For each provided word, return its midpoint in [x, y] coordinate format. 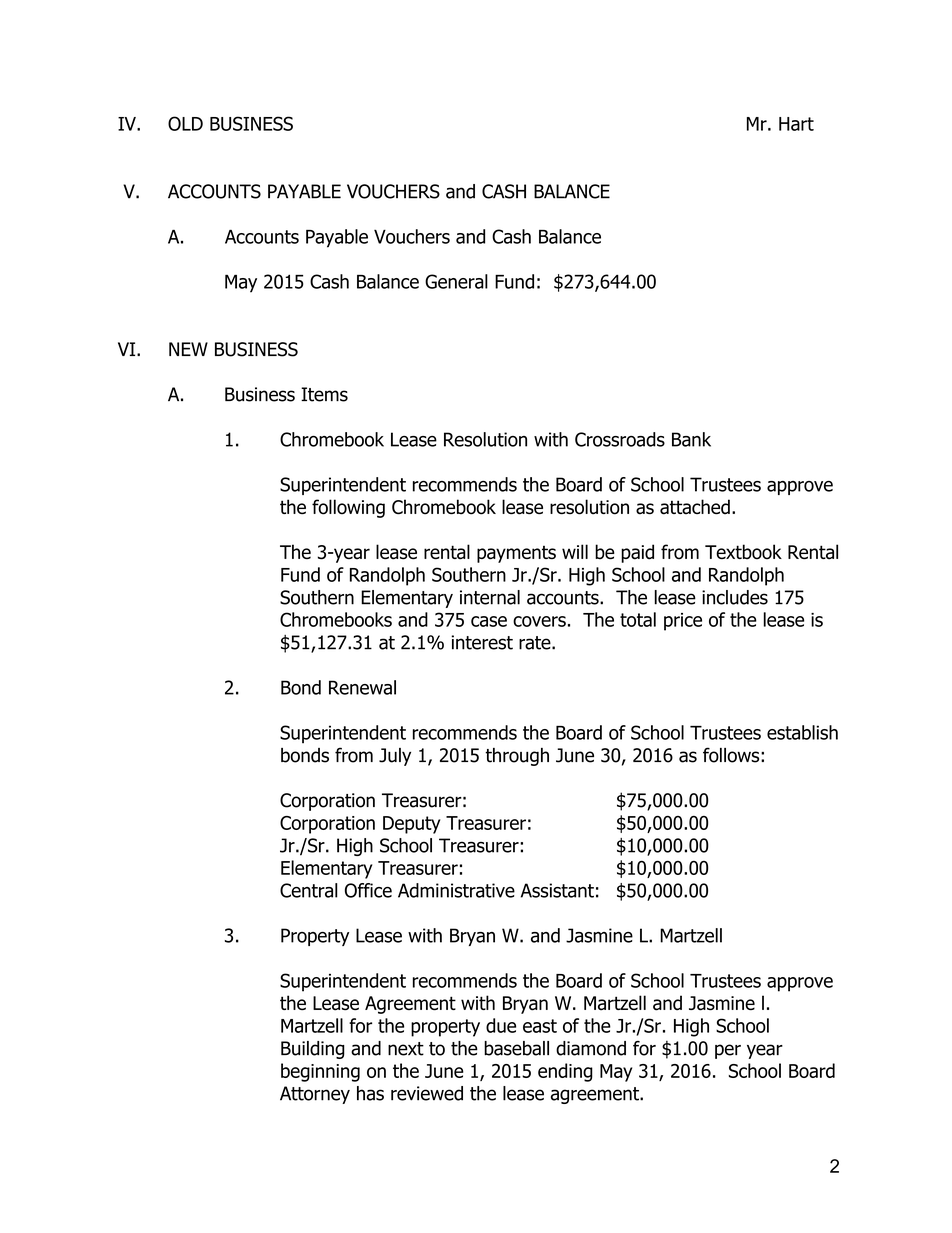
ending [565, 1072]
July [395, 757]
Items [324, 394]
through [517, 757]
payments [516, 554]
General [456, 281]
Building [313, 1050]
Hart [796, 124]
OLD [185, 123]
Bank [691, 439]
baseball [516, 1048]
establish [802, 732]
